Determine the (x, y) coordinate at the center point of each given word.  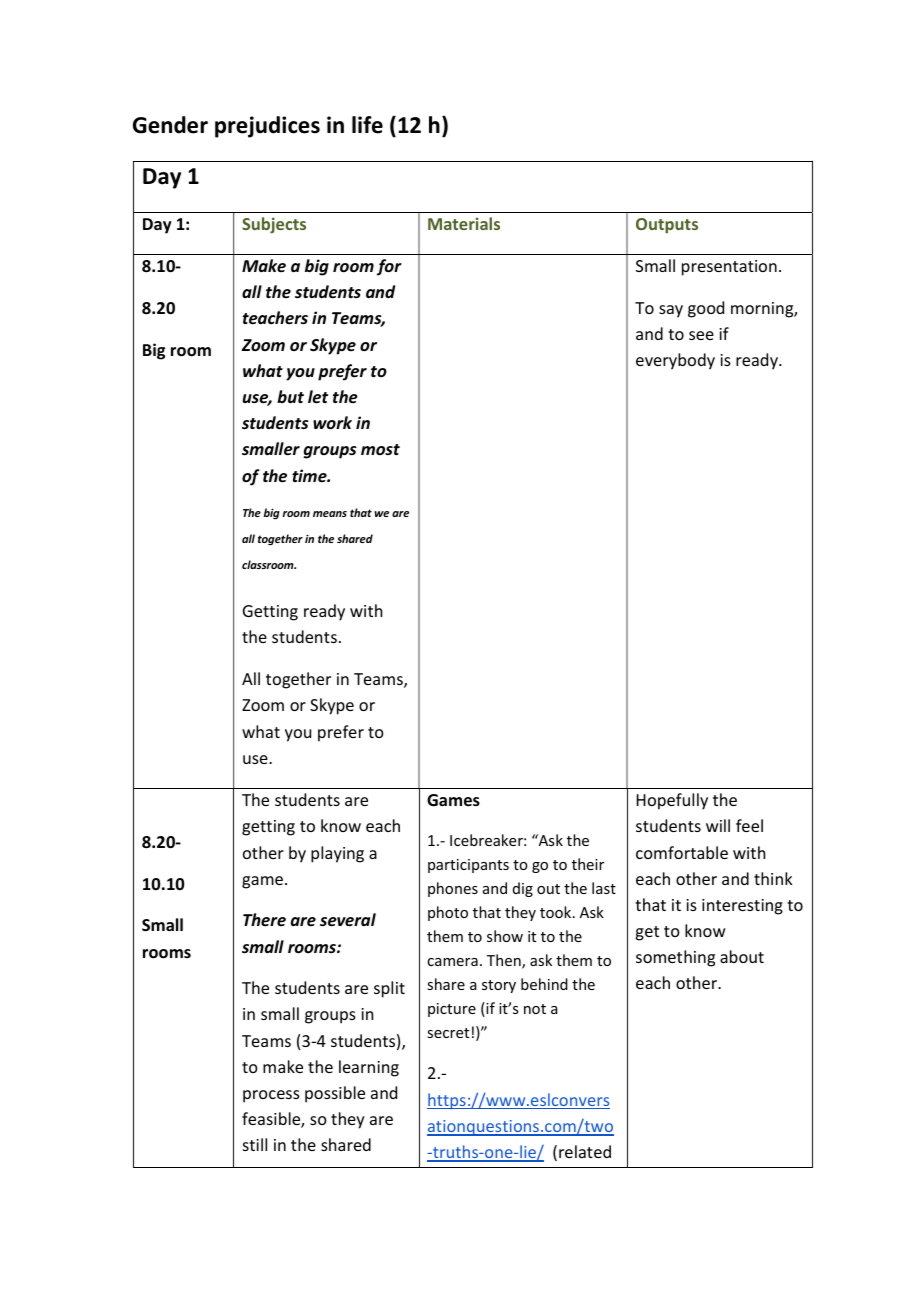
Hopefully (672, 801)
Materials (464, 223)
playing (337, 854)
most (380, 449)
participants (468, 866)
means (330, 514)
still (255, 1144)
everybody (675, 361)
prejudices (267, 127)
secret (448, 1033)
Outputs (667, 226)
